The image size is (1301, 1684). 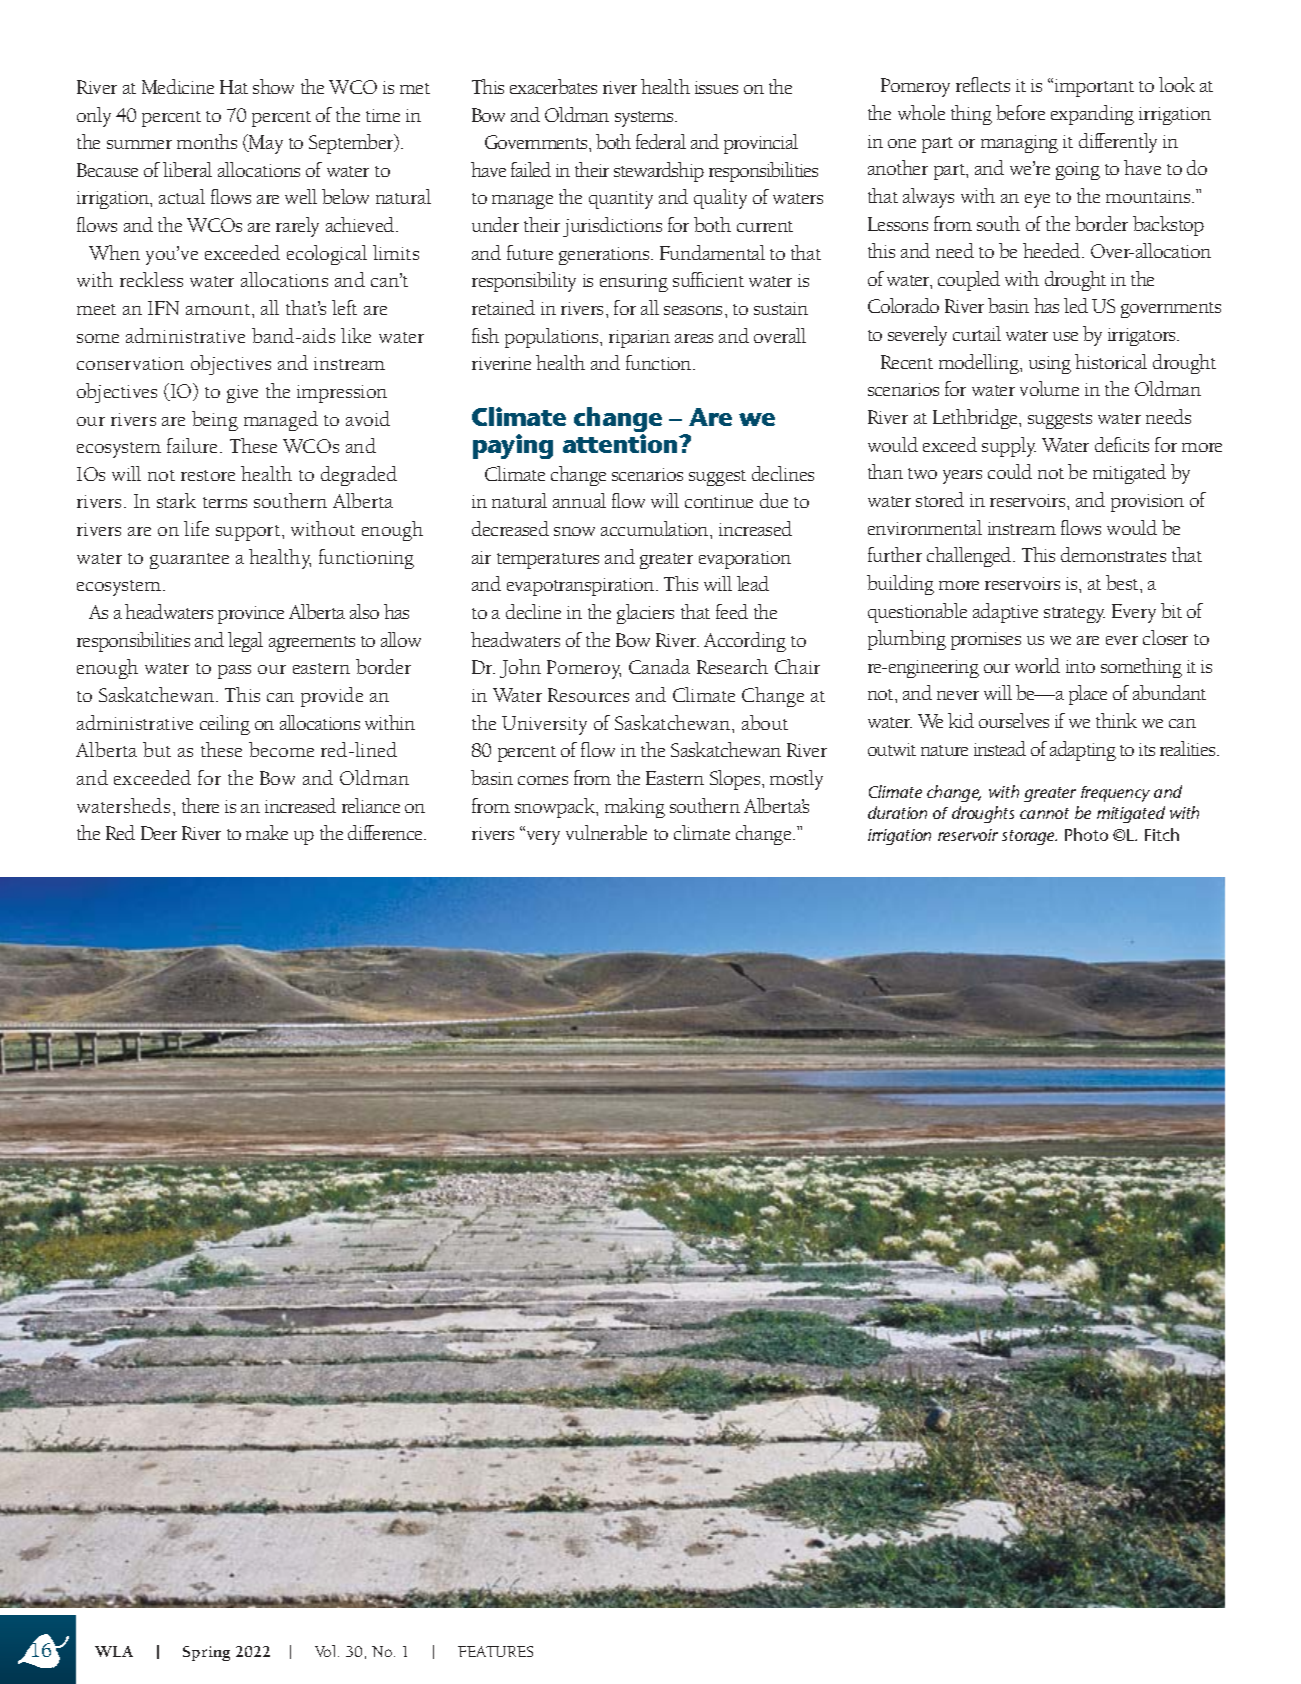 What do you see at coordinates (1019, 144) in the document?
I see `managing` at bounding box center [1019, 144].
